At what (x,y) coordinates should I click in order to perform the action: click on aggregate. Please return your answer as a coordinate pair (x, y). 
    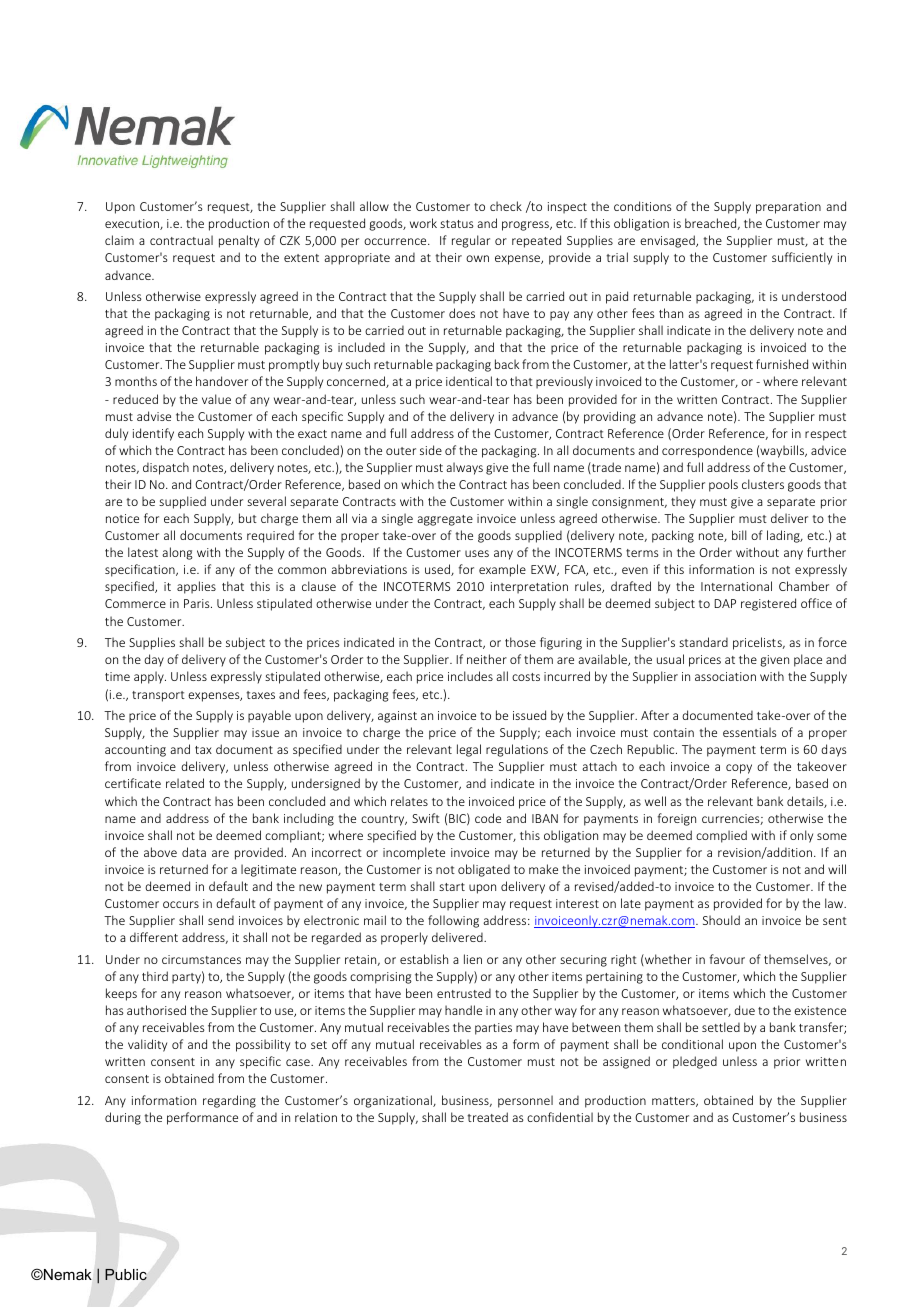
    Looking at the image, I should click on (445, 520).
